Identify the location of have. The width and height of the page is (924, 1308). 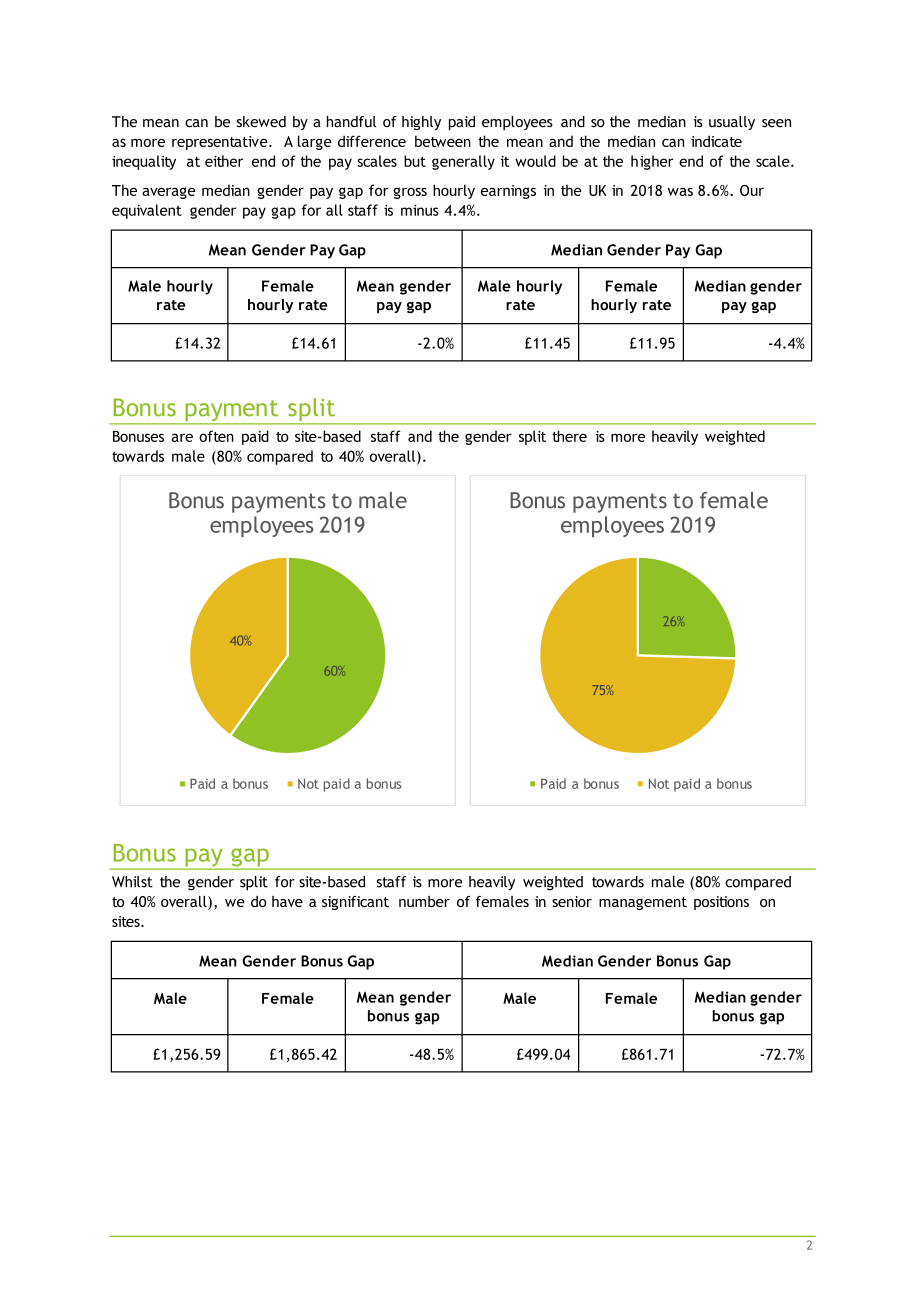
(287, 901).
